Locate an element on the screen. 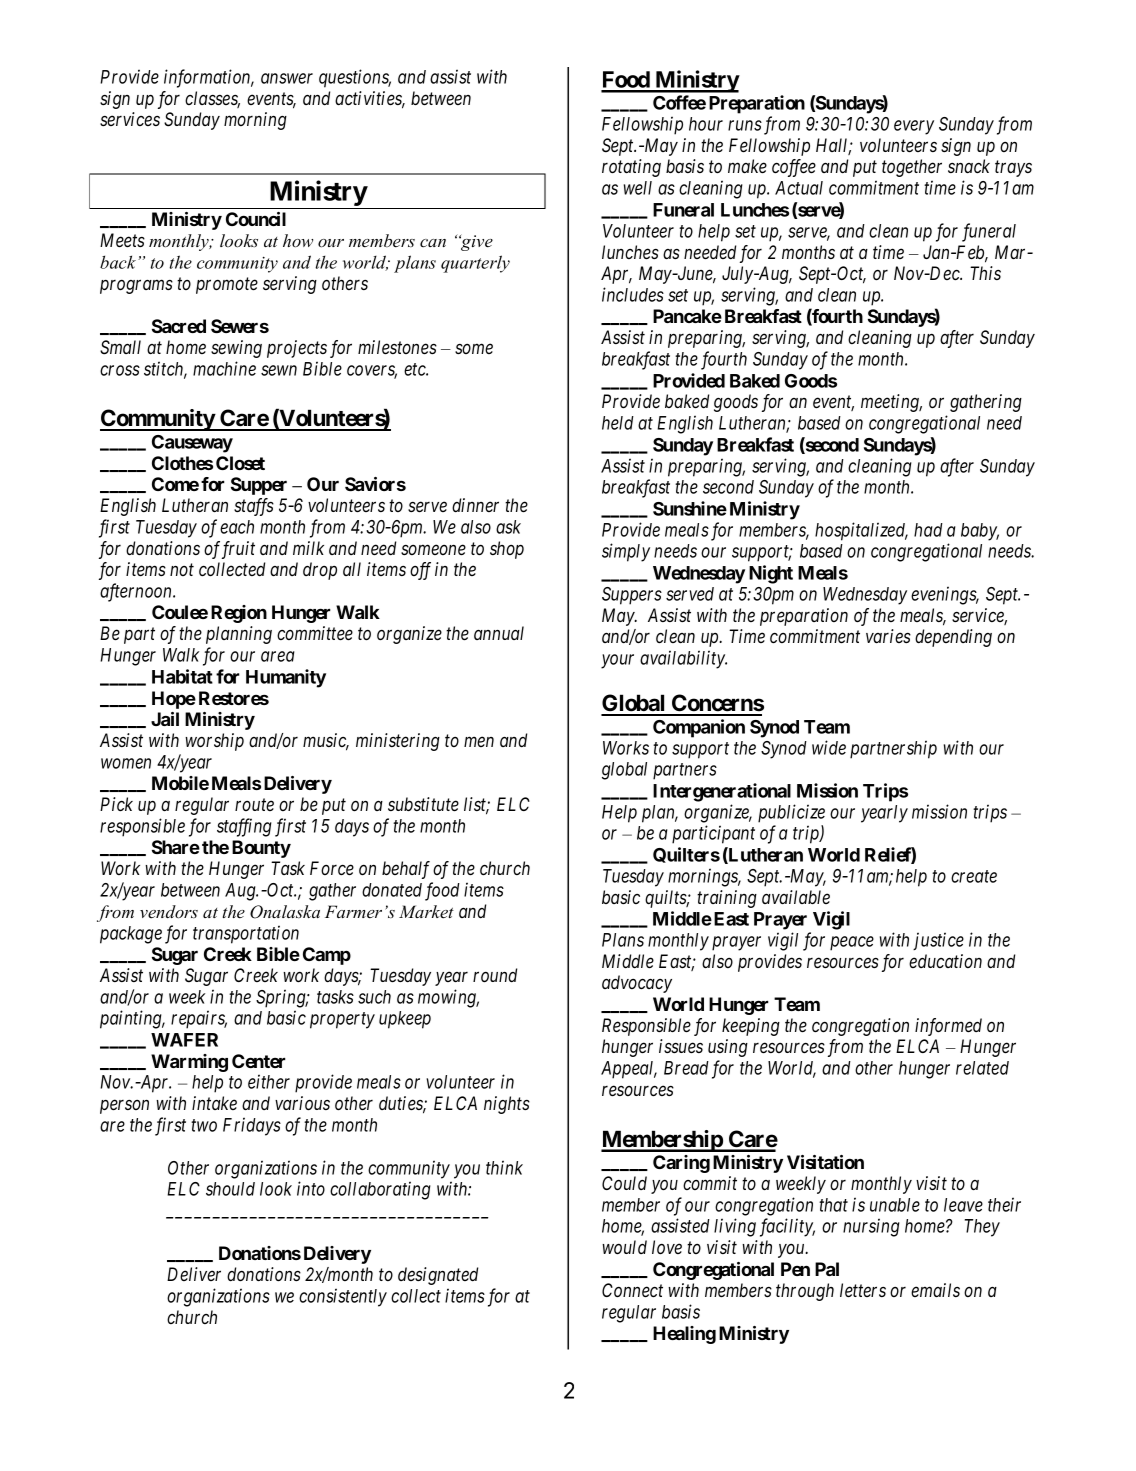  repairs is located at coordinates (199, 1019).
